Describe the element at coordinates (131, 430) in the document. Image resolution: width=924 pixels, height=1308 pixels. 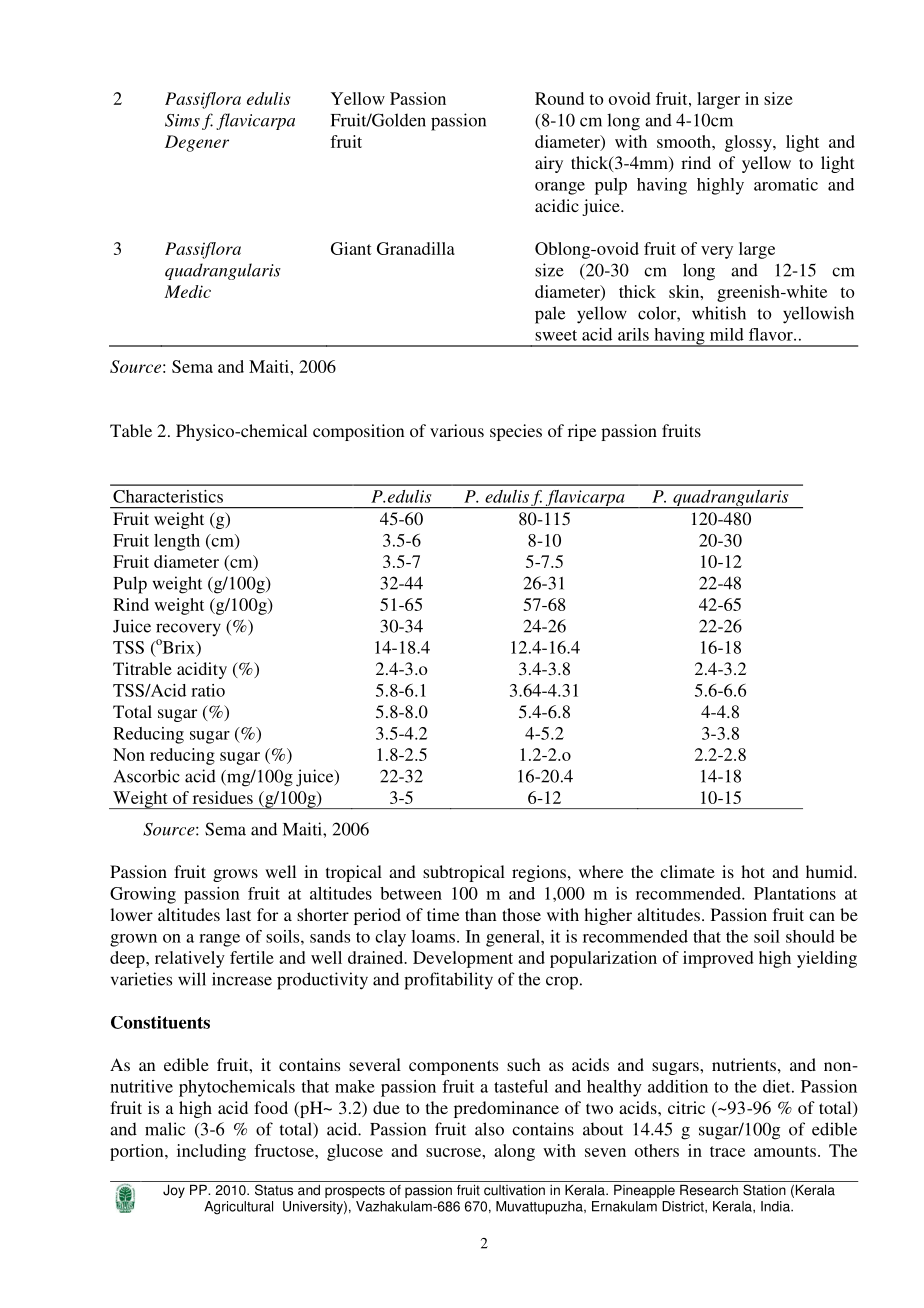
I see `Table` at that location.
